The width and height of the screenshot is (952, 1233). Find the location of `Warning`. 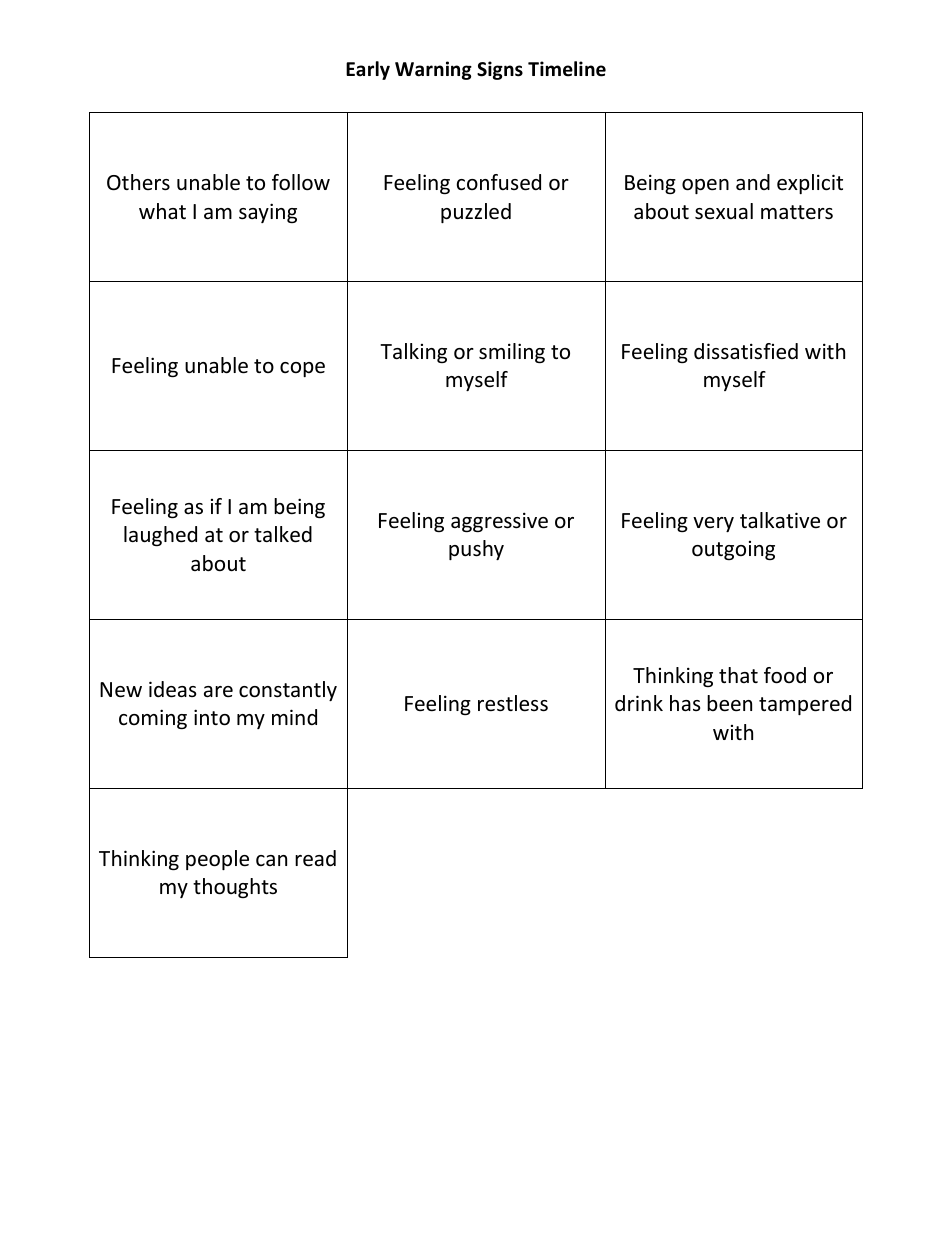

Warning is located at coordinates (433, 70).
